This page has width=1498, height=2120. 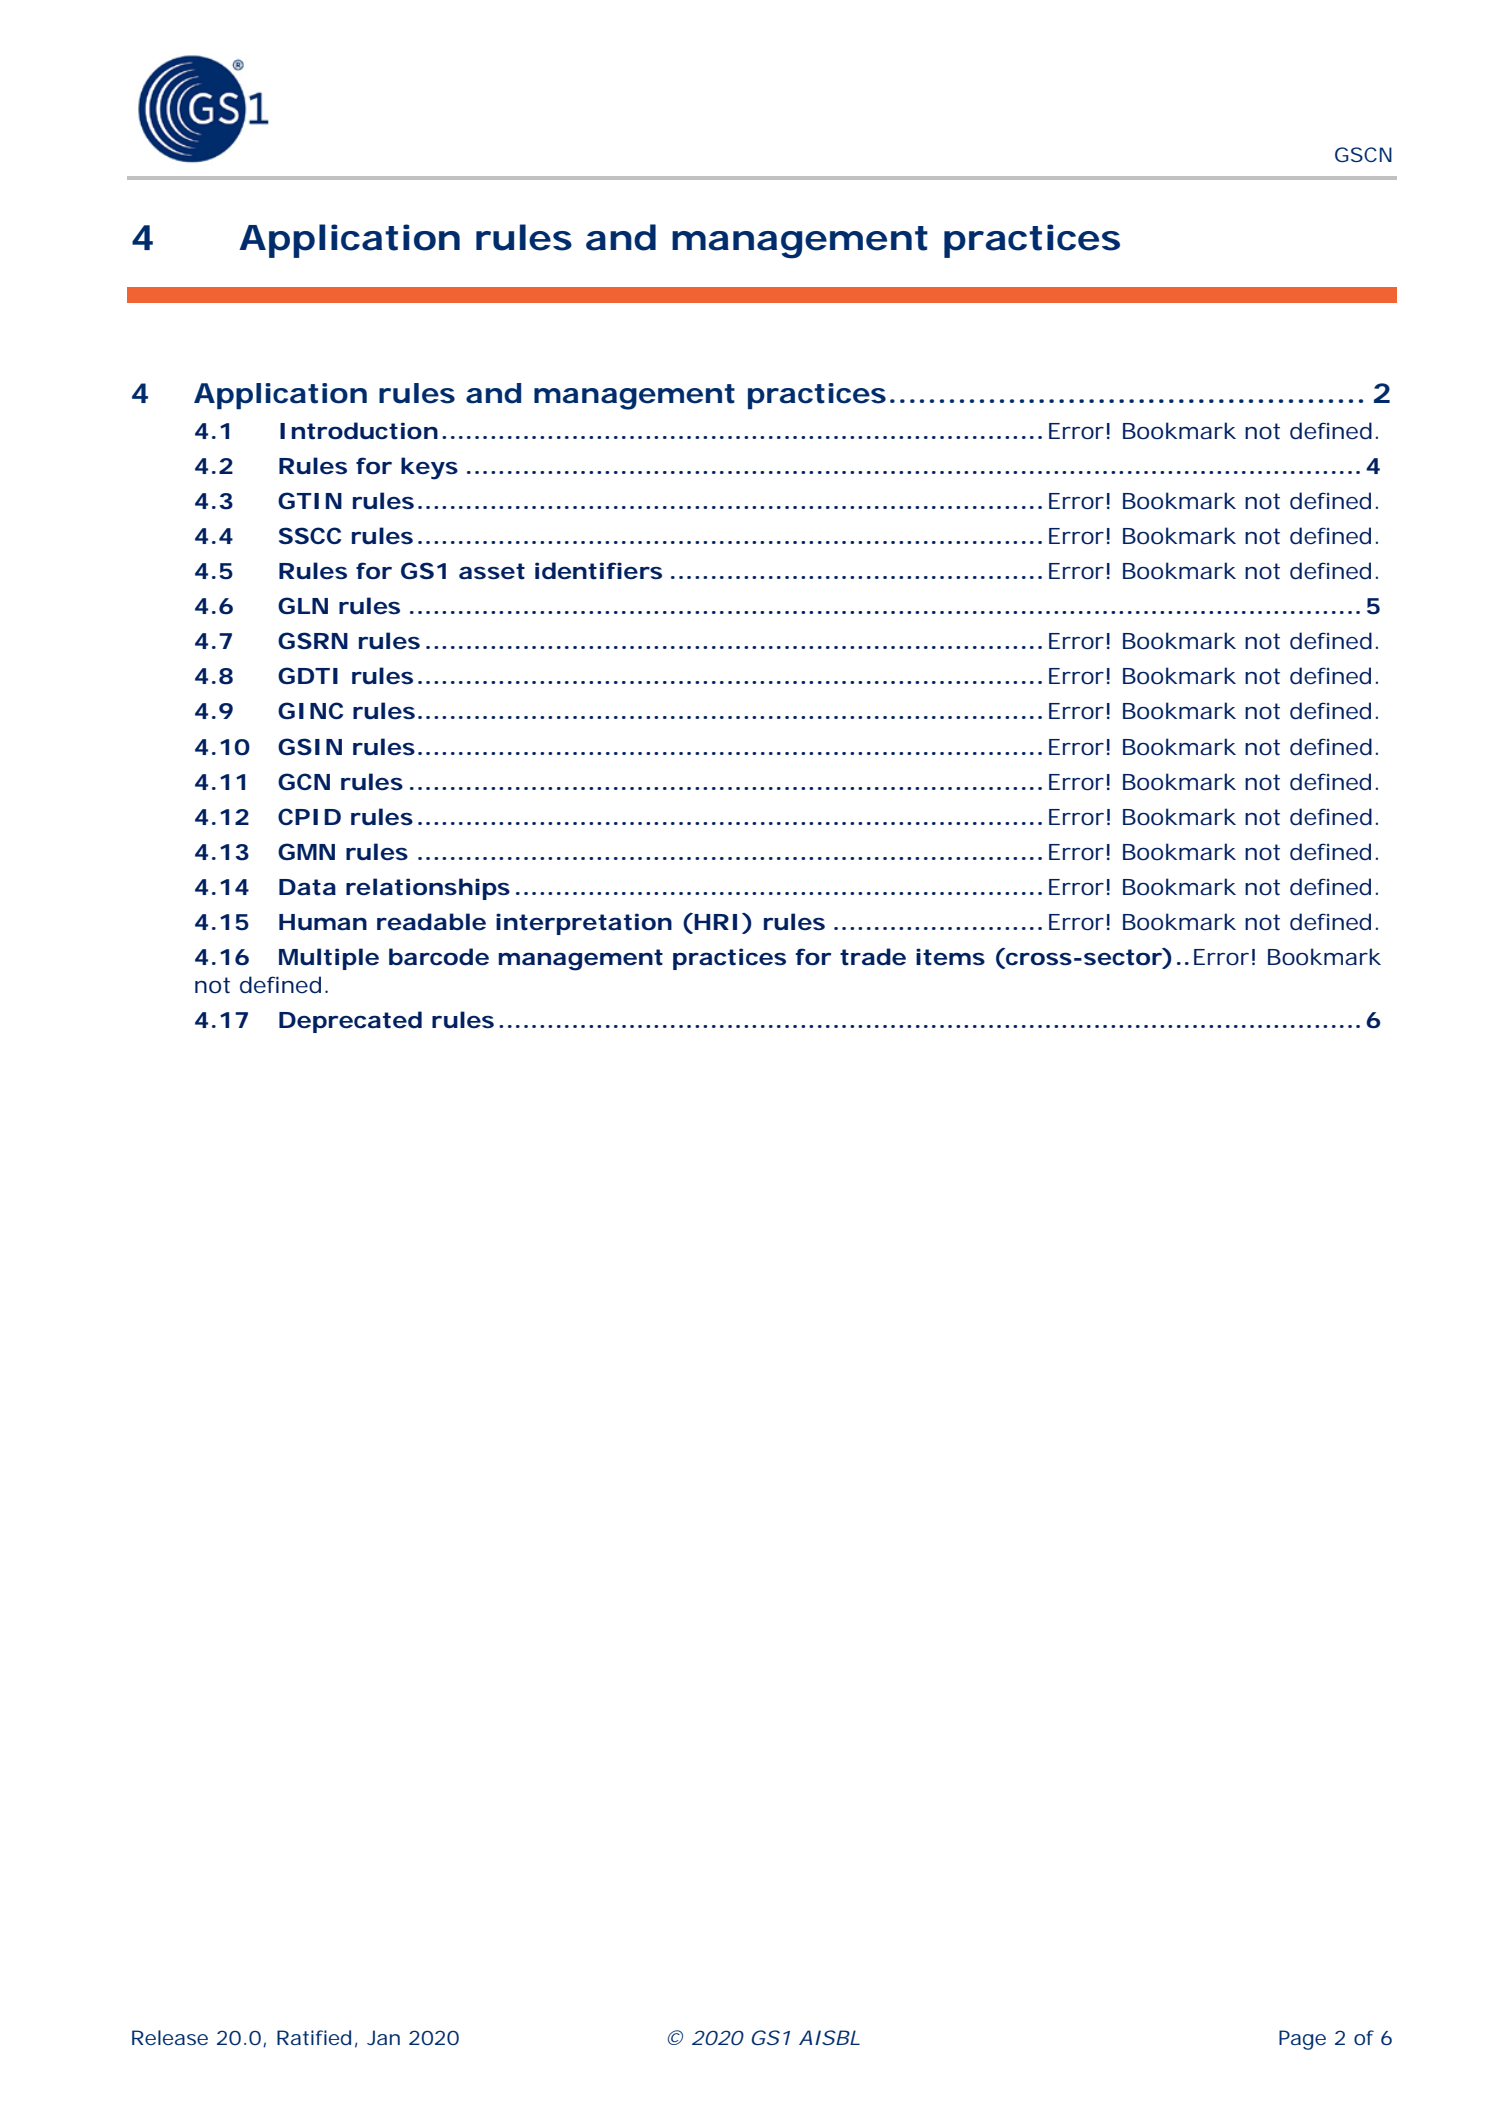 What do you see at coordinates (307, 887) in the page?
I see `Data` at bounding box center [307, 887].
